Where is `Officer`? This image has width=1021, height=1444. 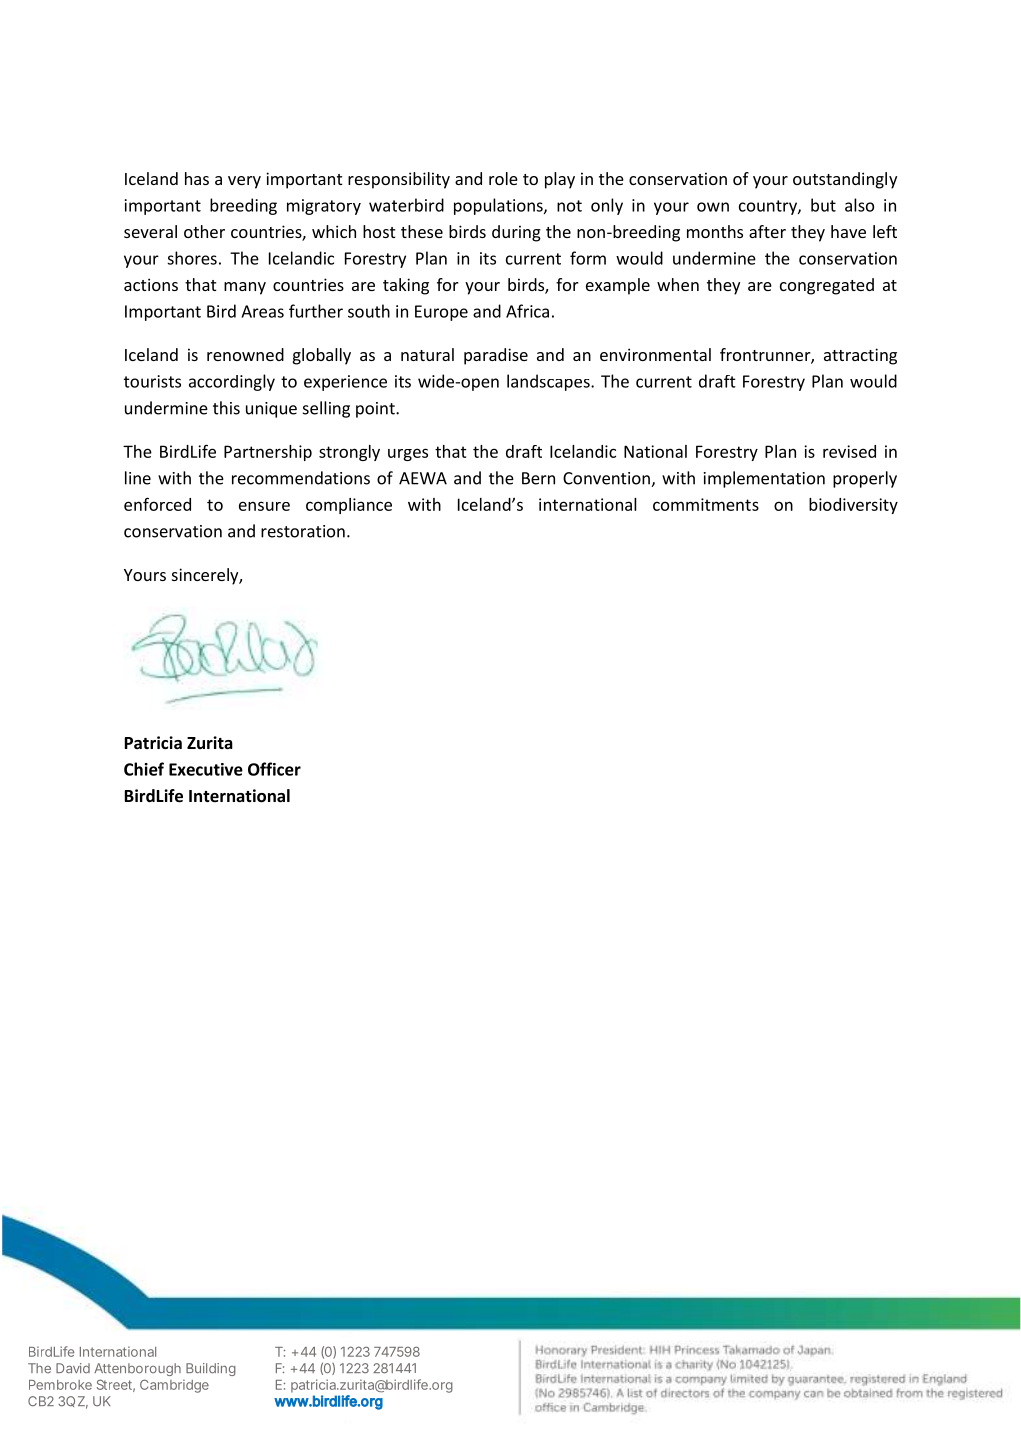 Officer is located at coordinates (274, 769).
